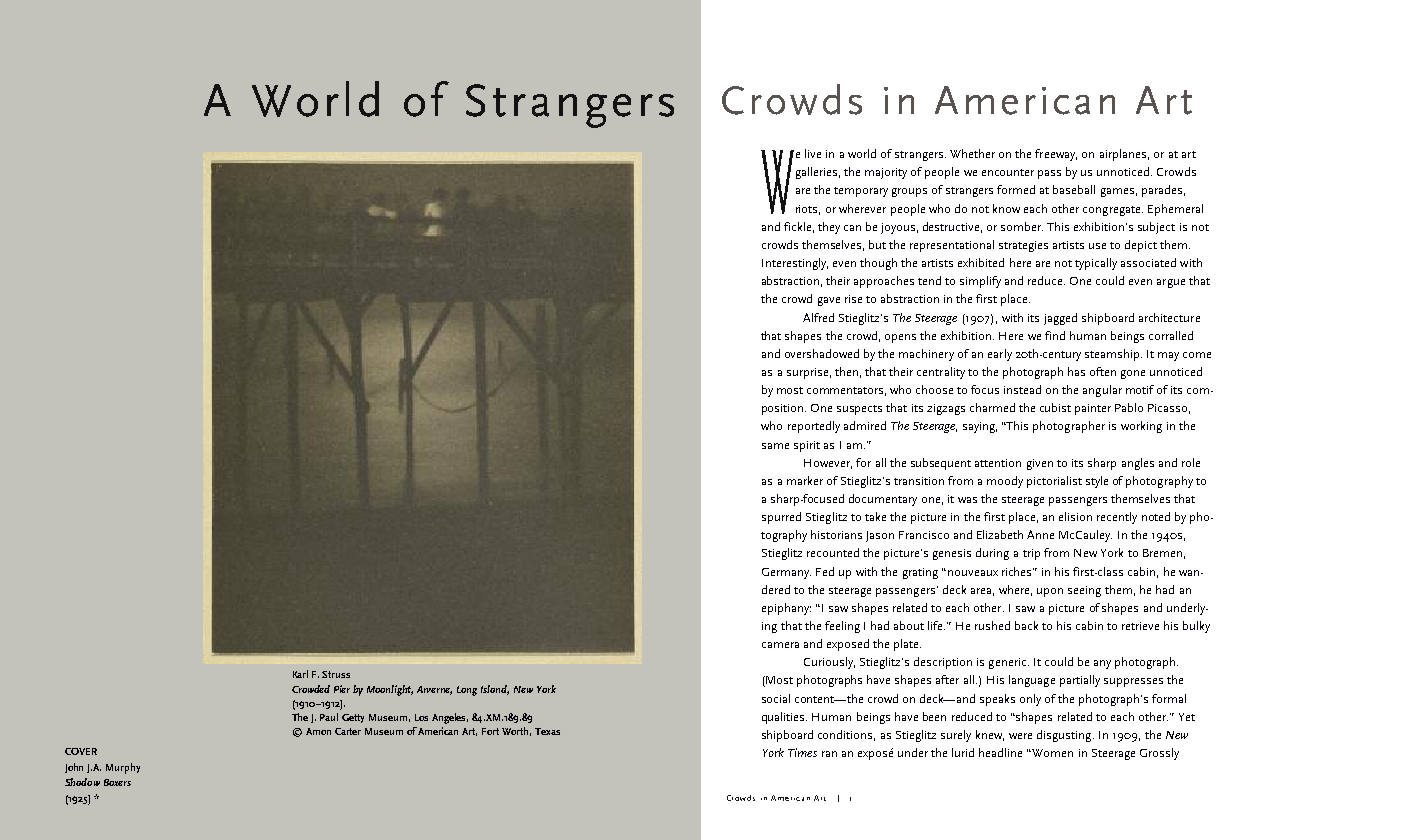 The width and height of the screenshot is (1402, 840). Describe the element at coordinates (547, 731) in the screenshot. I see `Texas` at that location.
